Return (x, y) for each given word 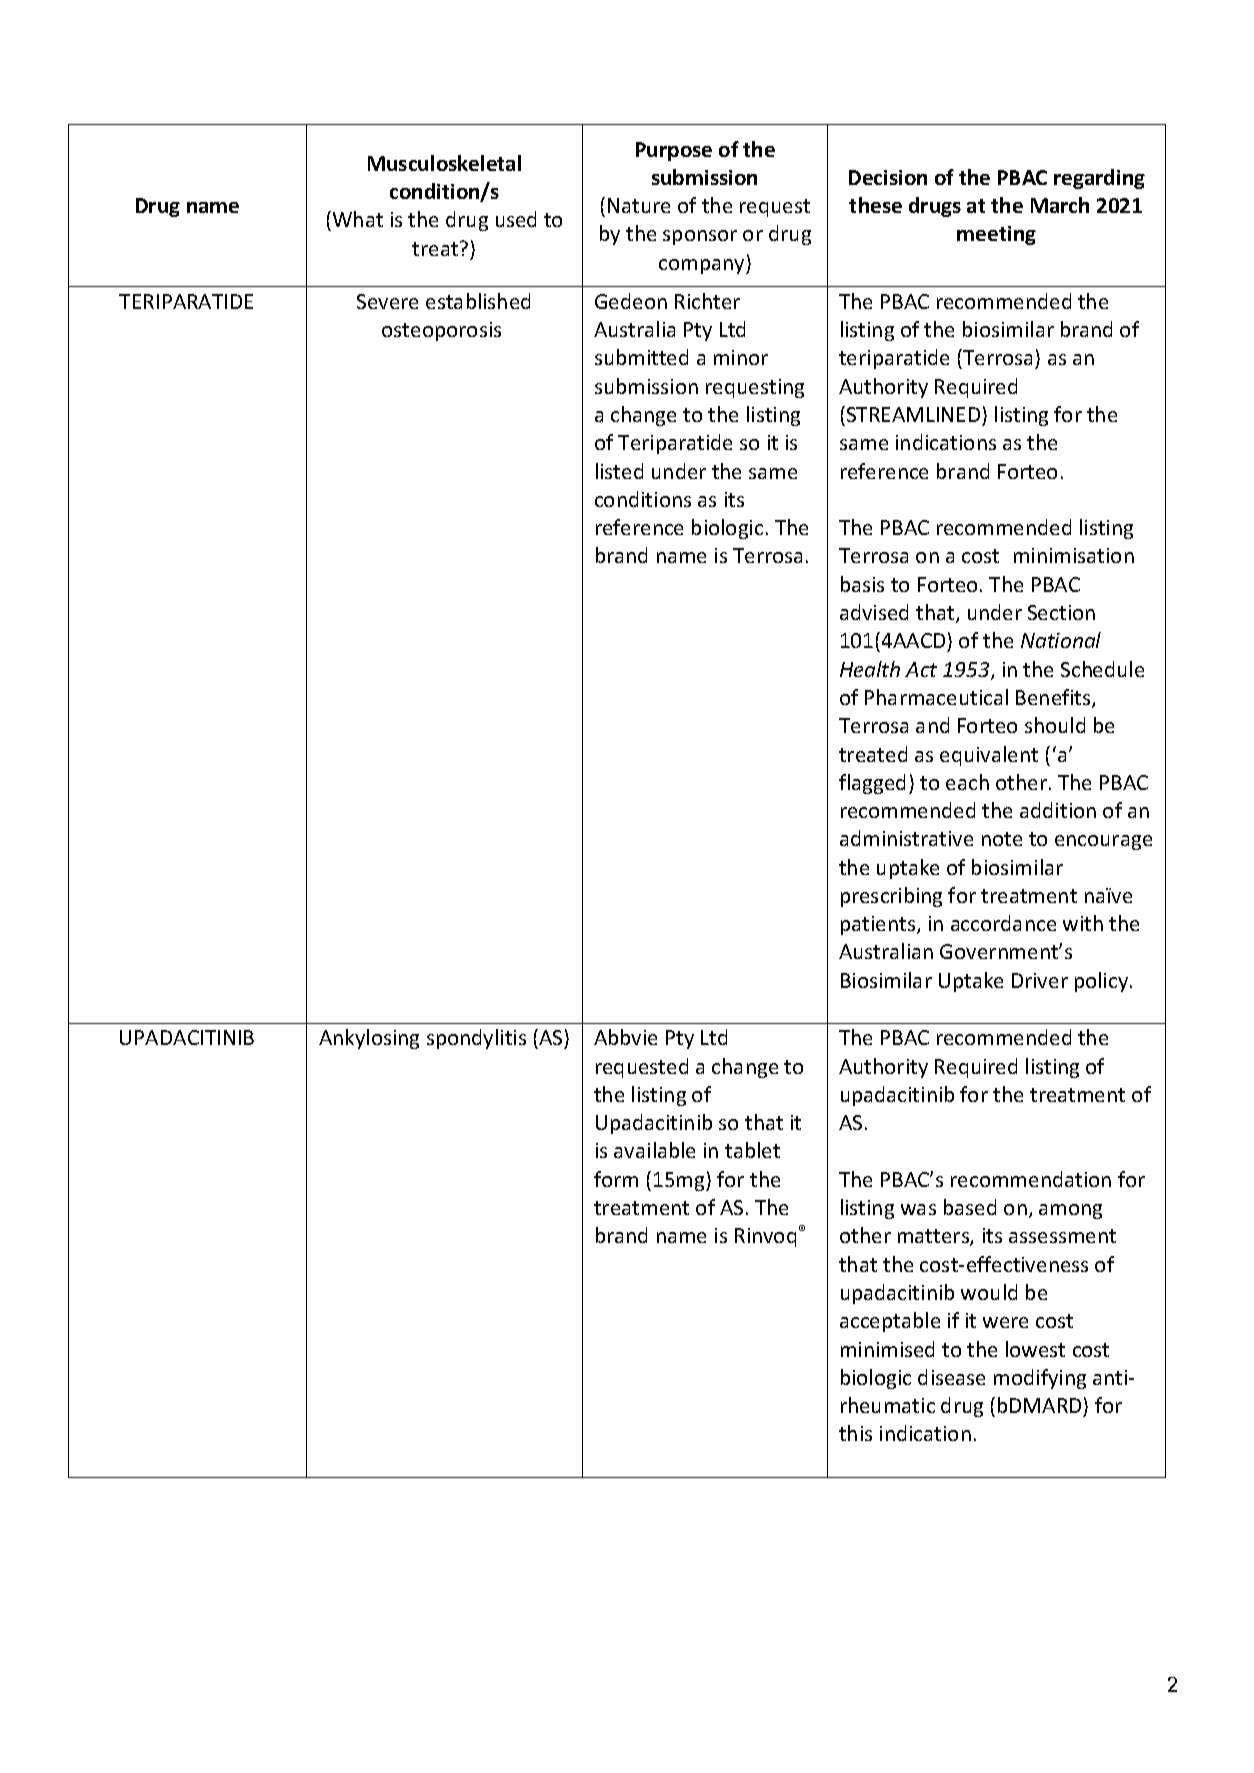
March (1060, 205)
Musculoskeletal (444, 163)
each (967, 782)
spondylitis (476, 1039)
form (616, 1179)
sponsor (700, 237)
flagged (872, 784)
